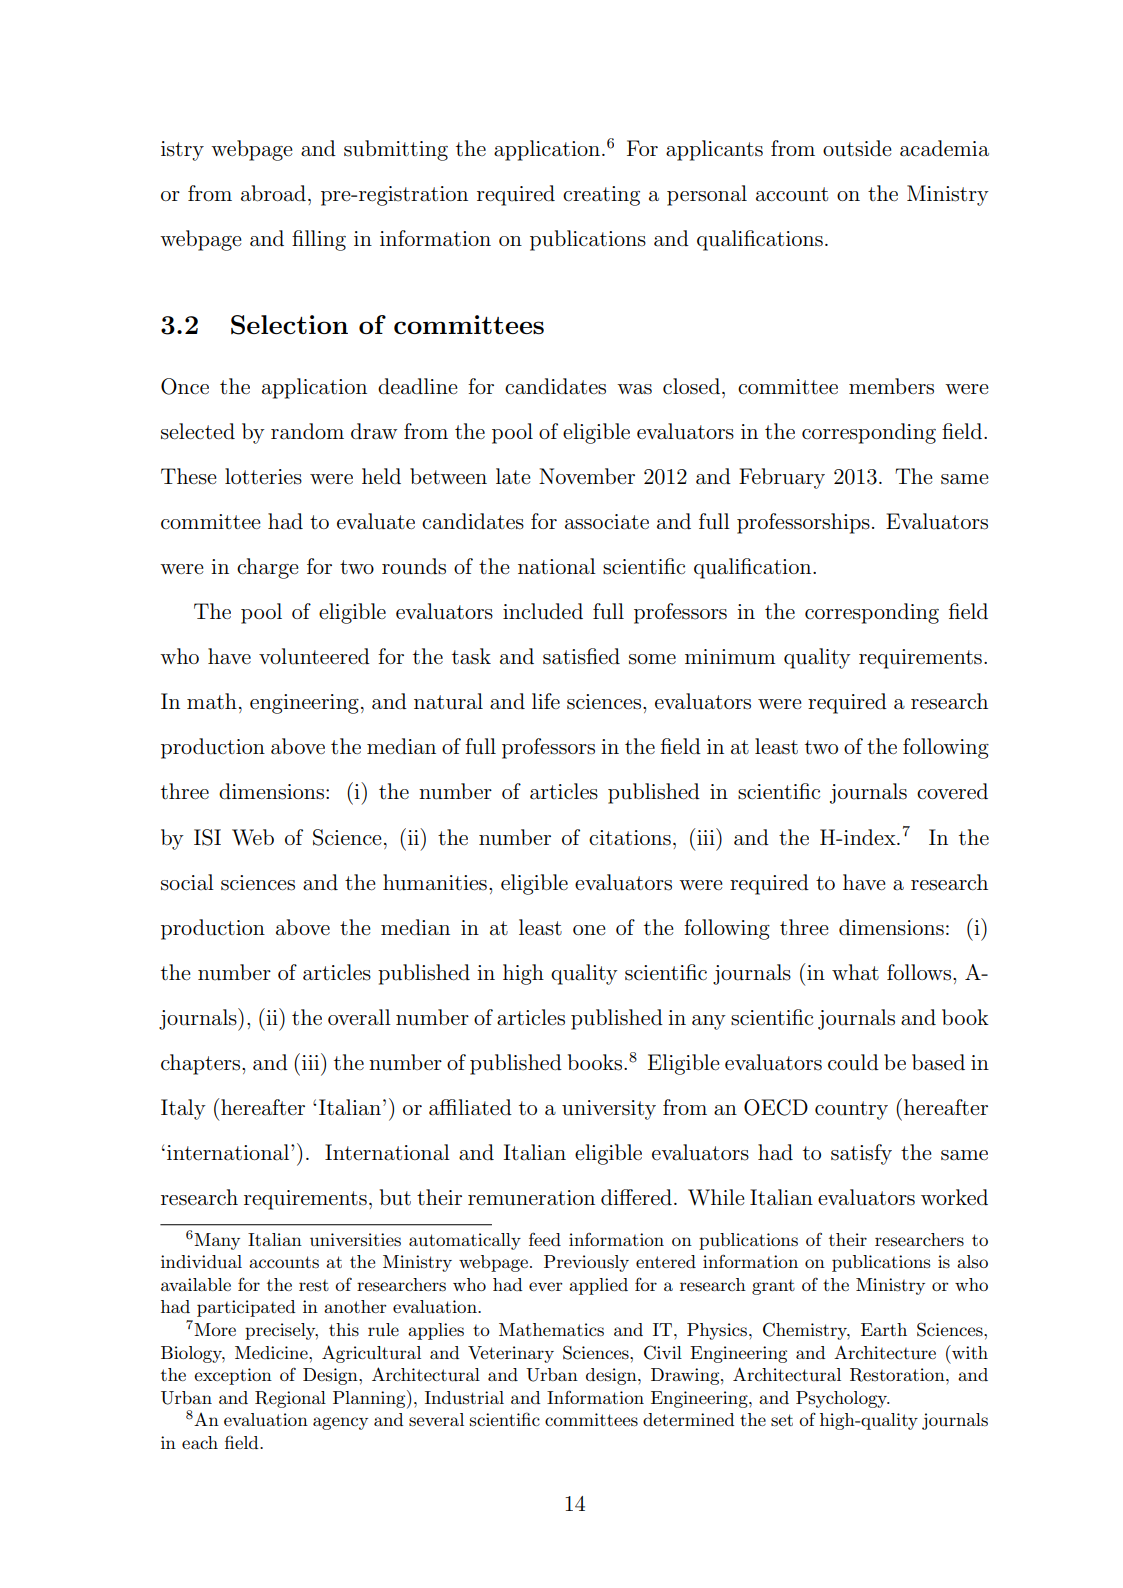 The height and width of the image is (1588, 1123). I want to click on abroad, so click(273, 193).
